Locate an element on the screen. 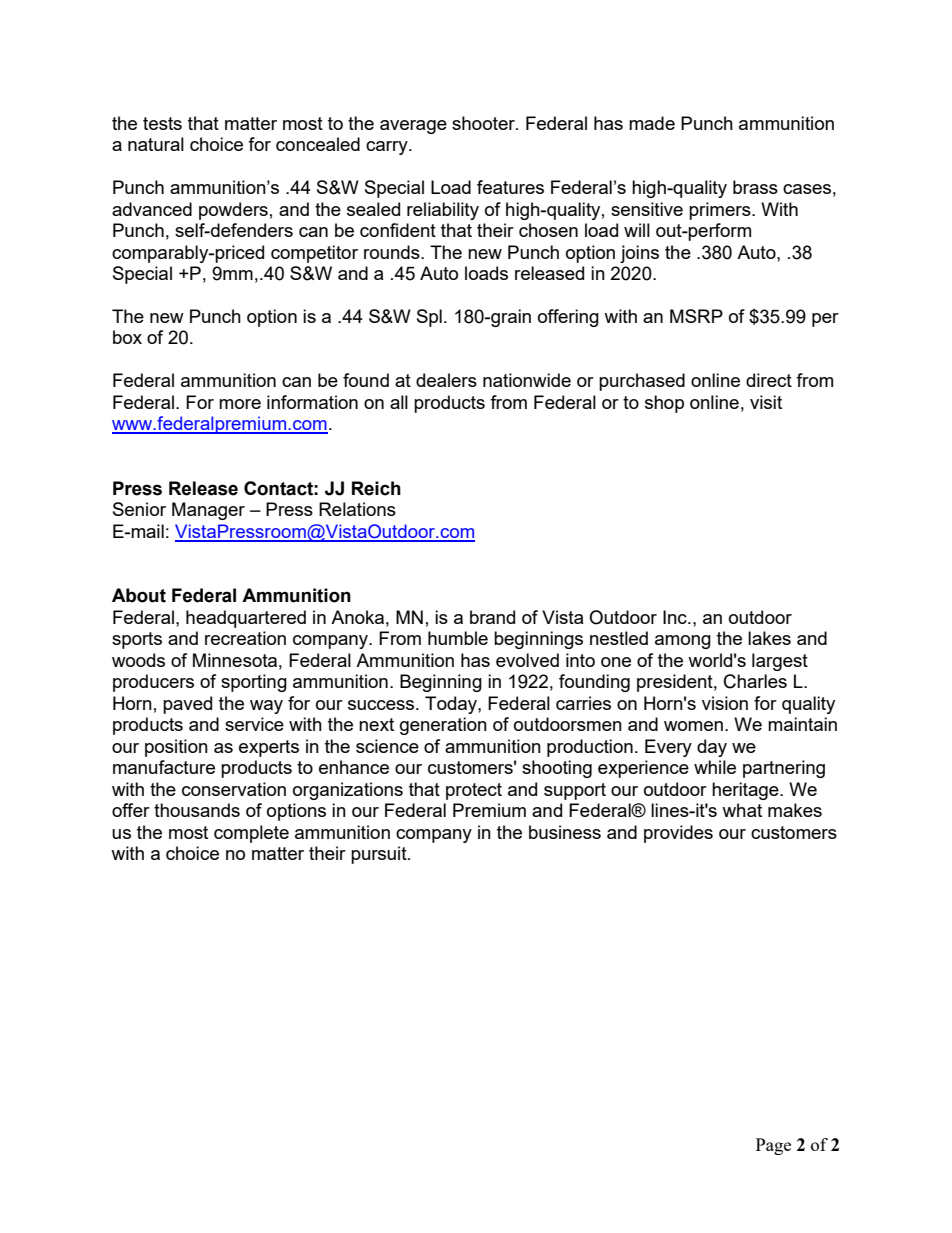 The height and width of the screenshot is (1233, 952). among is located at coordinates (683, 642).
